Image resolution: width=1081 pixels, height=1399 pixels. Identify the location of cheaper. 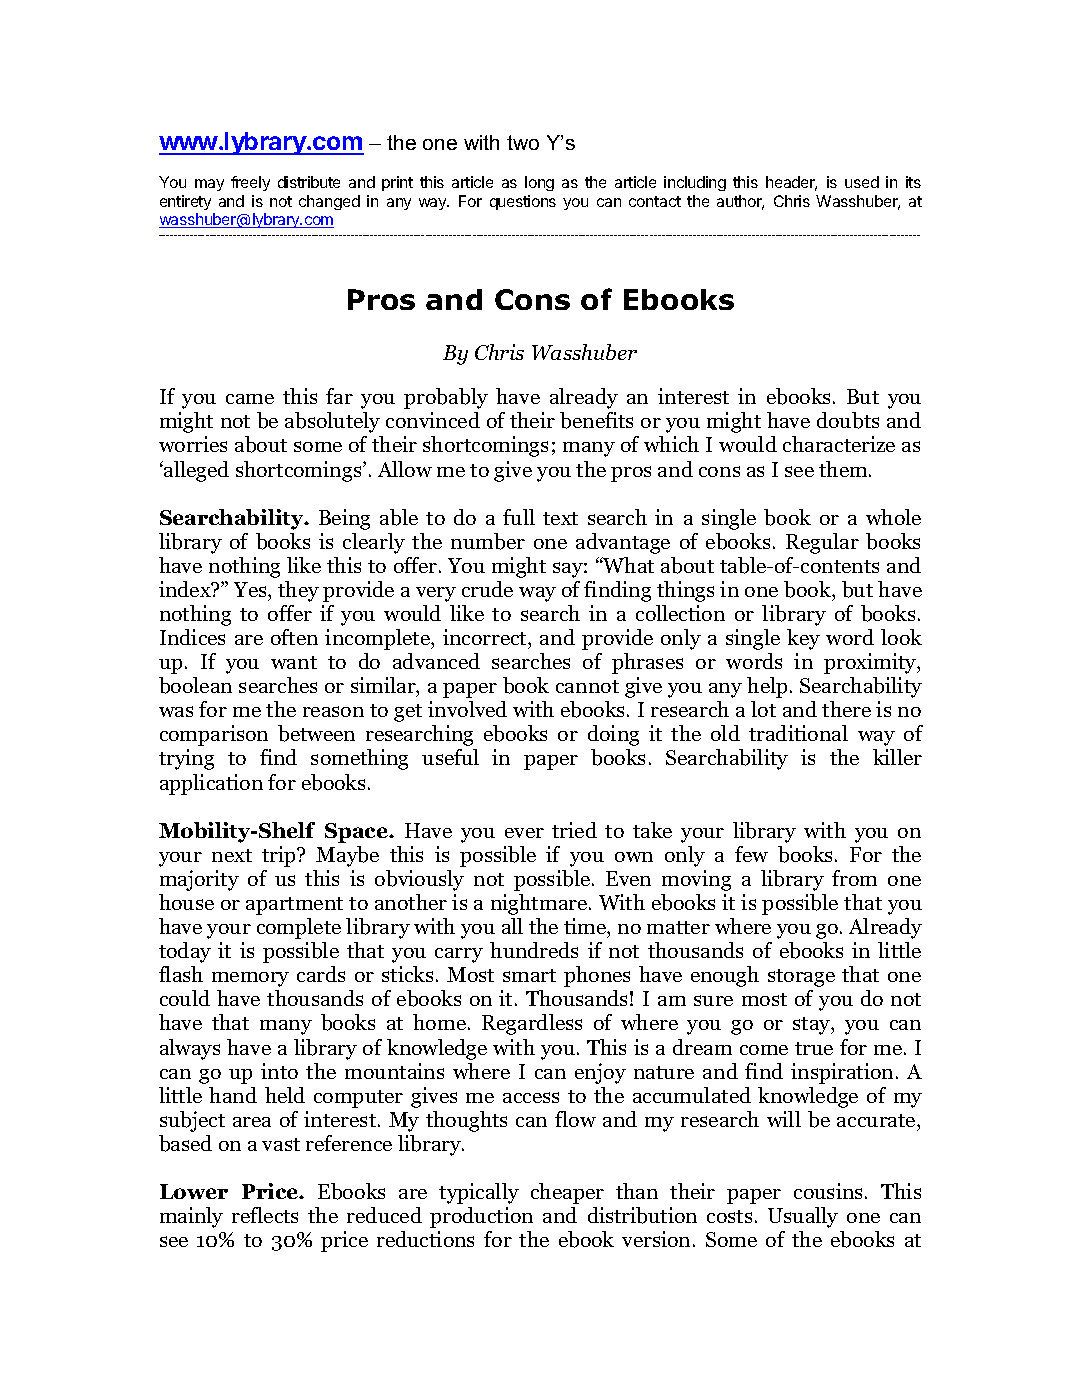
(567, 1193).
